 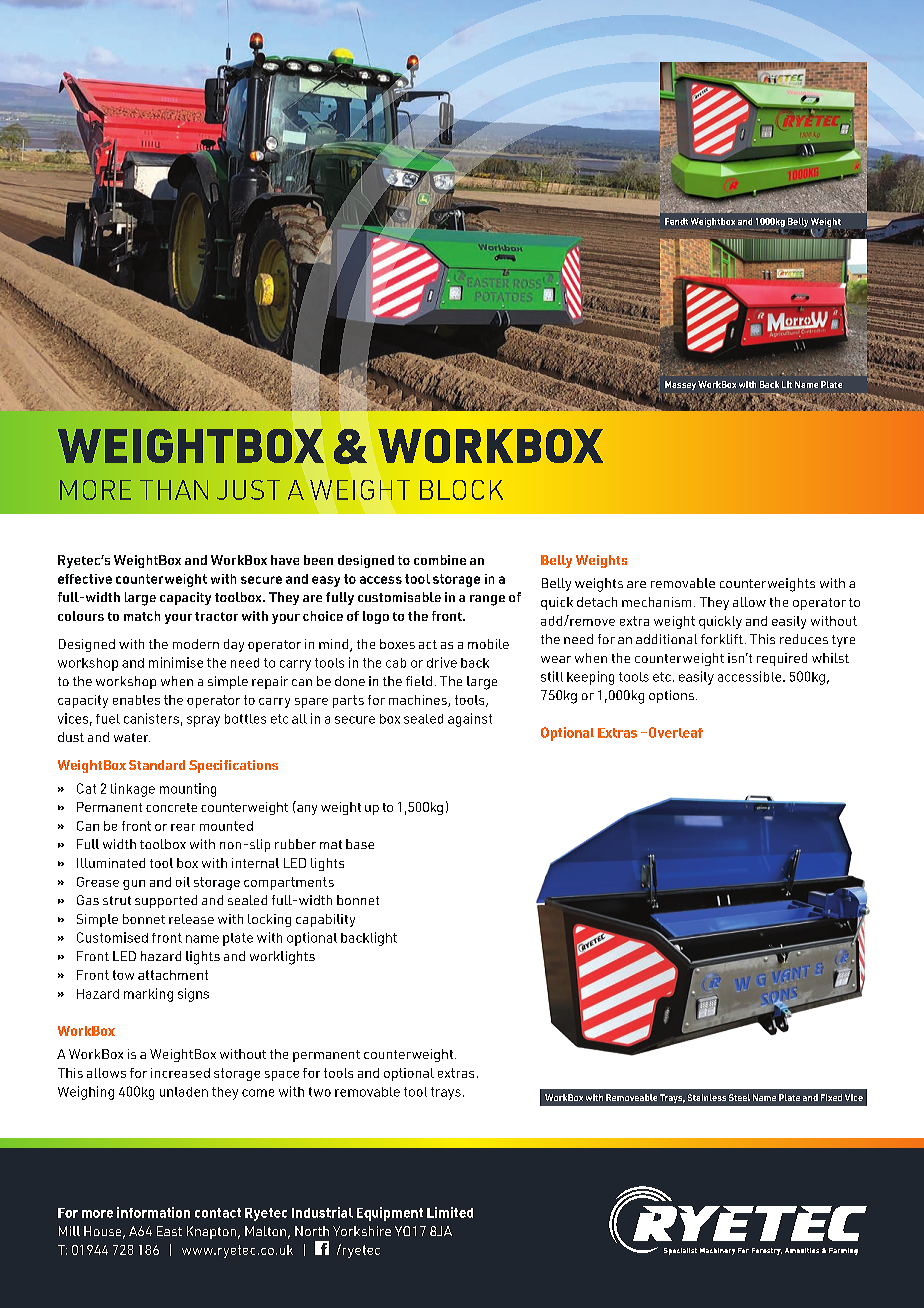 I want to click on base, so click(x=360, y=844).
